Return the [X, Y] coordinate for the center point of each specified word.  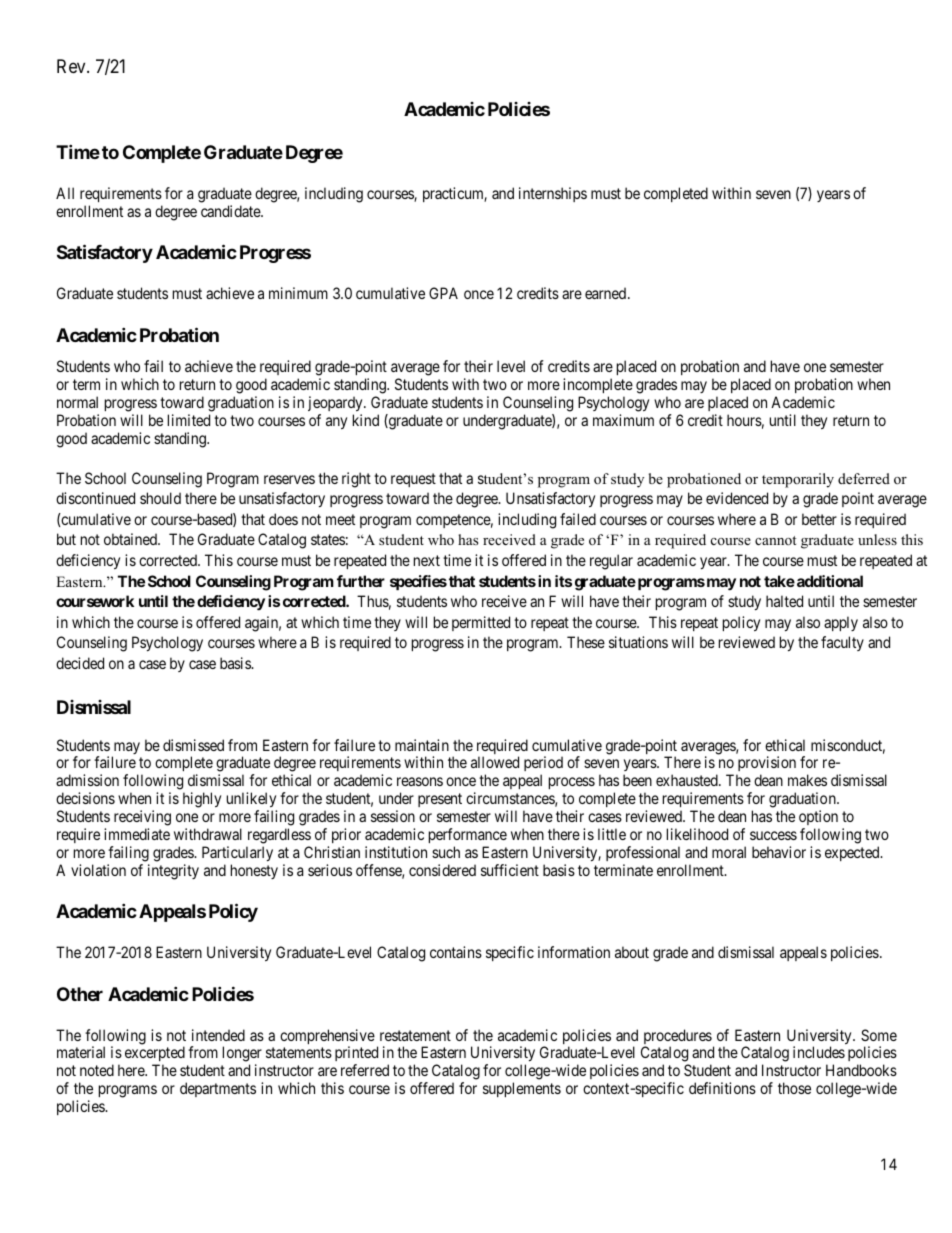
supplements [522, 1089]
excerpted [155, 1055]
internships [553, 194]
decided [80, 663]
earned [605, 293]
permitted [481, 623]
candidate [231, 211]
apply [841, 623]
